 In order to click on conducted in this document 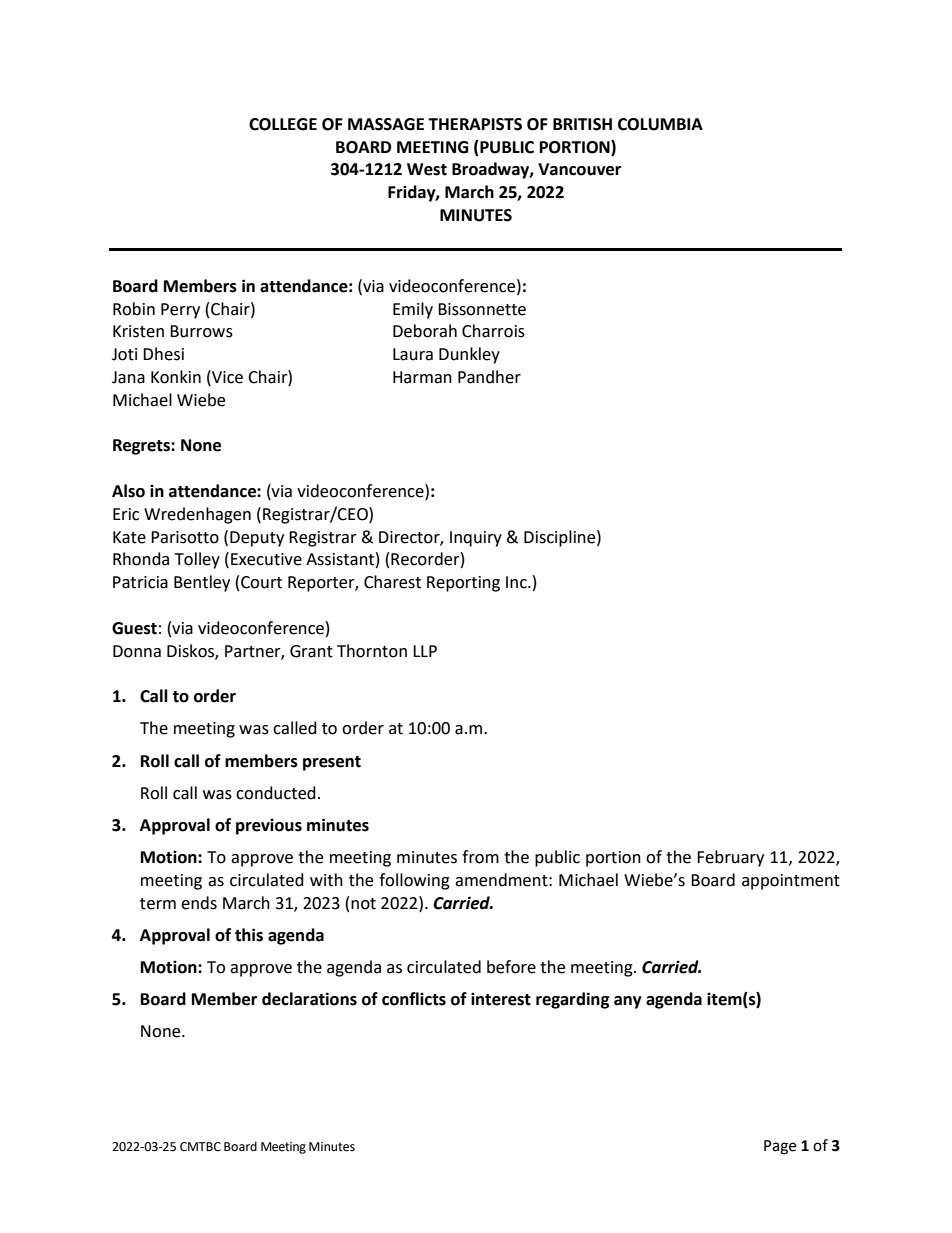, I will do `click(276, 793)`.
